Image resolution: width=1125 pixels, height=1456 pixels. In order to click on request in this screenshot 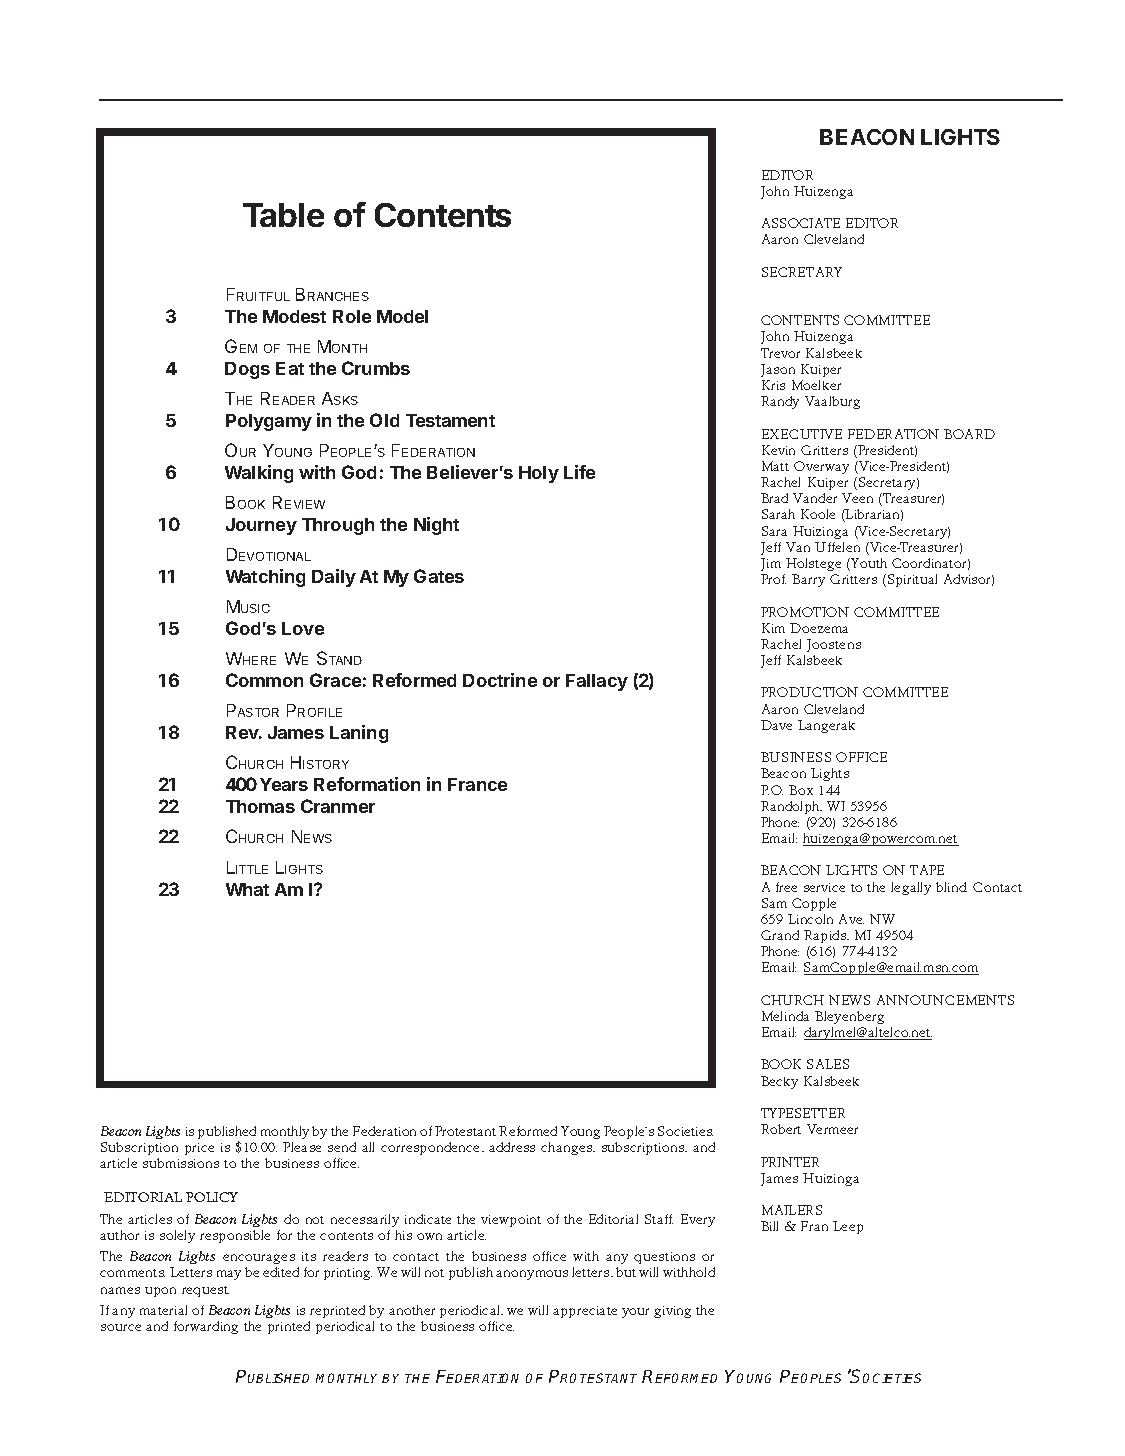, I will do `click(205, 1291)`.
